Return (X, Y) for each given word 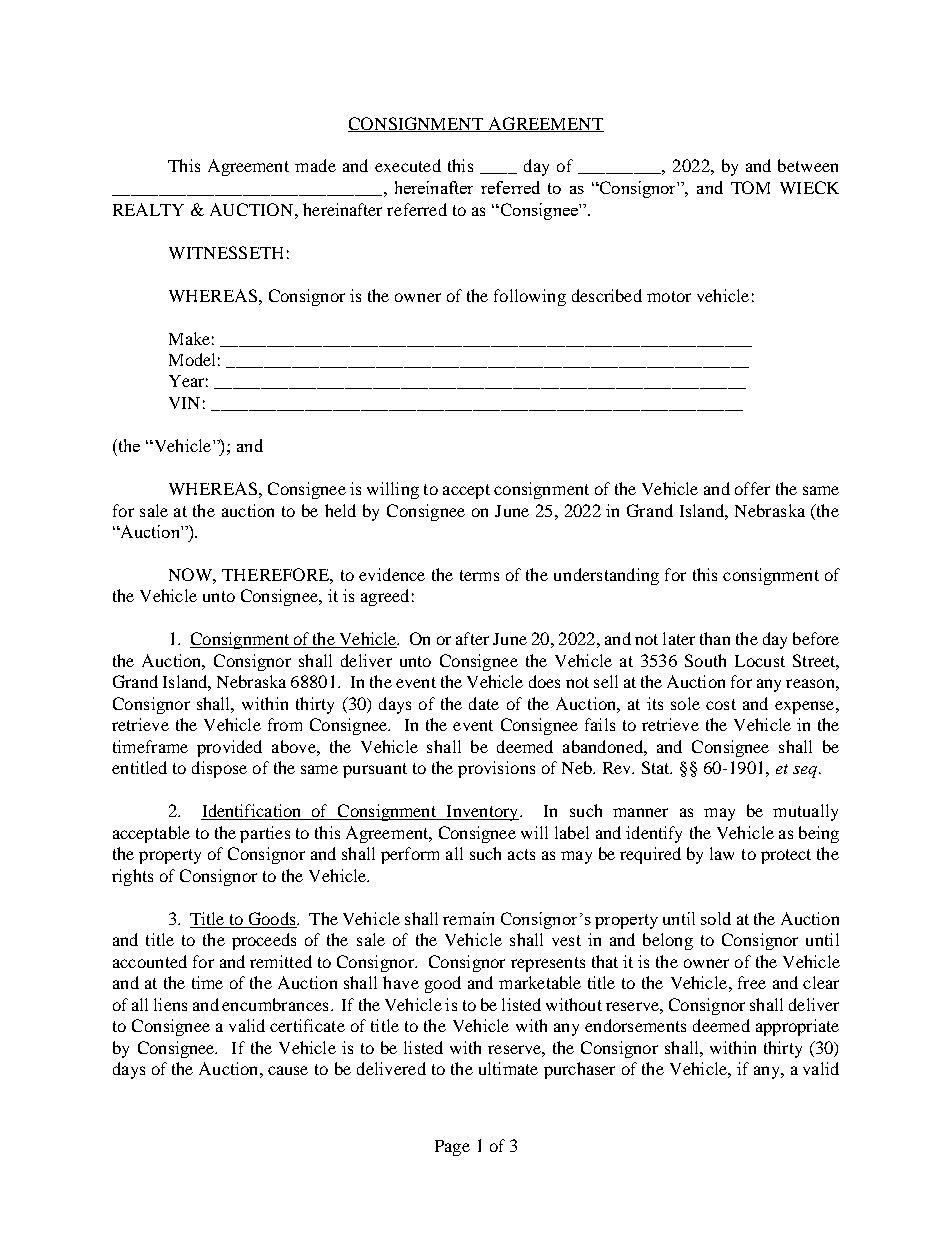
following (530, 297)
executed (408, 165)
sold (716, 918)
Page (452, 1148)
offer (752, 488)
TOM (750, 187)
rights (132, 877)
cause (288, 1070)
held (340, 510)
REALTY (148, 209)
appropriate (797, 1027)
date (484, 703)
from (285, 724)
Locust (760, 661)
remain (468, 918)
